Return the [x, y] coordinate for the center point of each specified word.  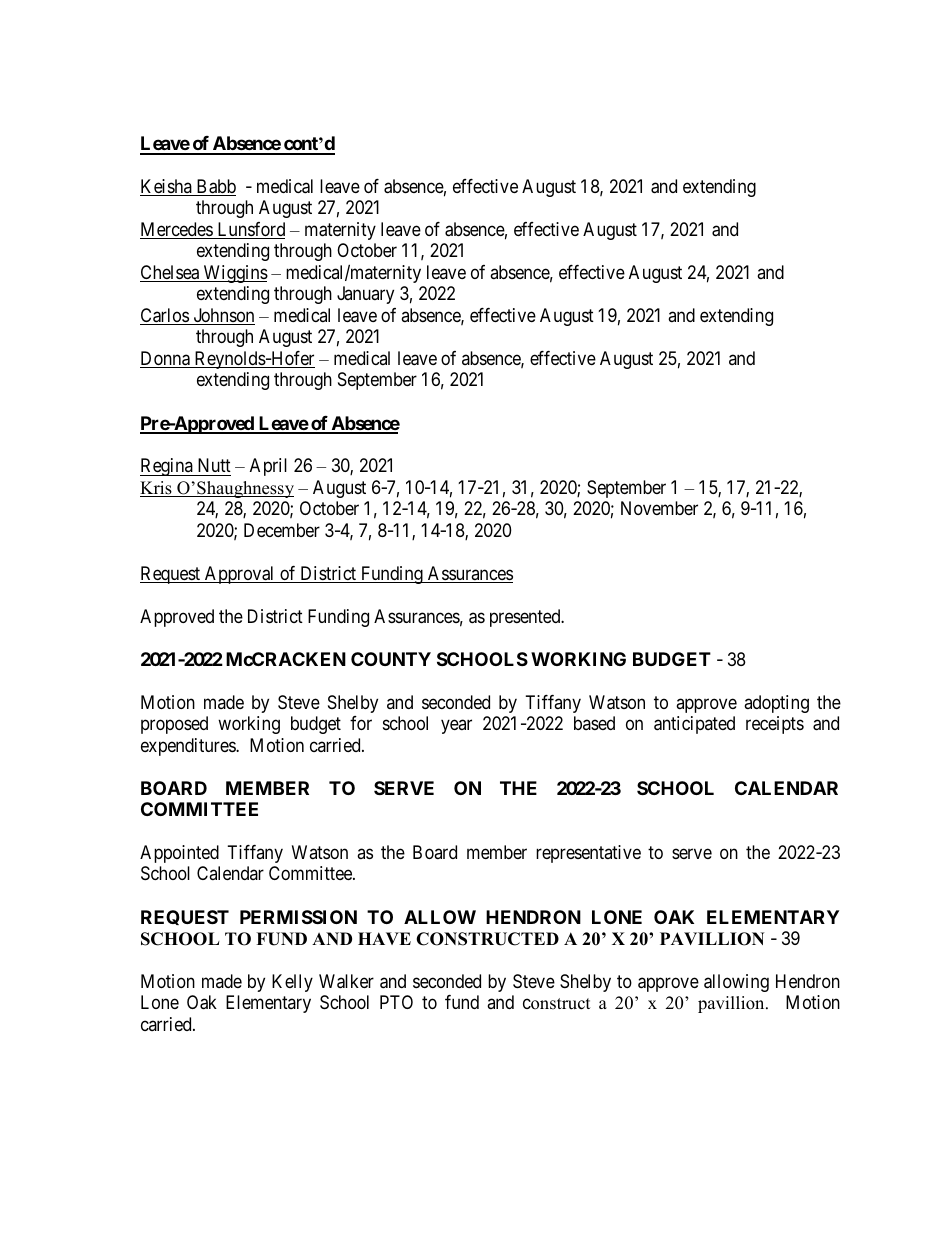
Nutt [214, 465]
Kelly [292, 983]
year [456, 727]
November [659, 508]
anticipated [694, 725]
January [365, 295]
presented [526, 618]
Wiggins [234, 274]
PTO [396, 1002]
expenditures [189, 747]
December [282, 530]
